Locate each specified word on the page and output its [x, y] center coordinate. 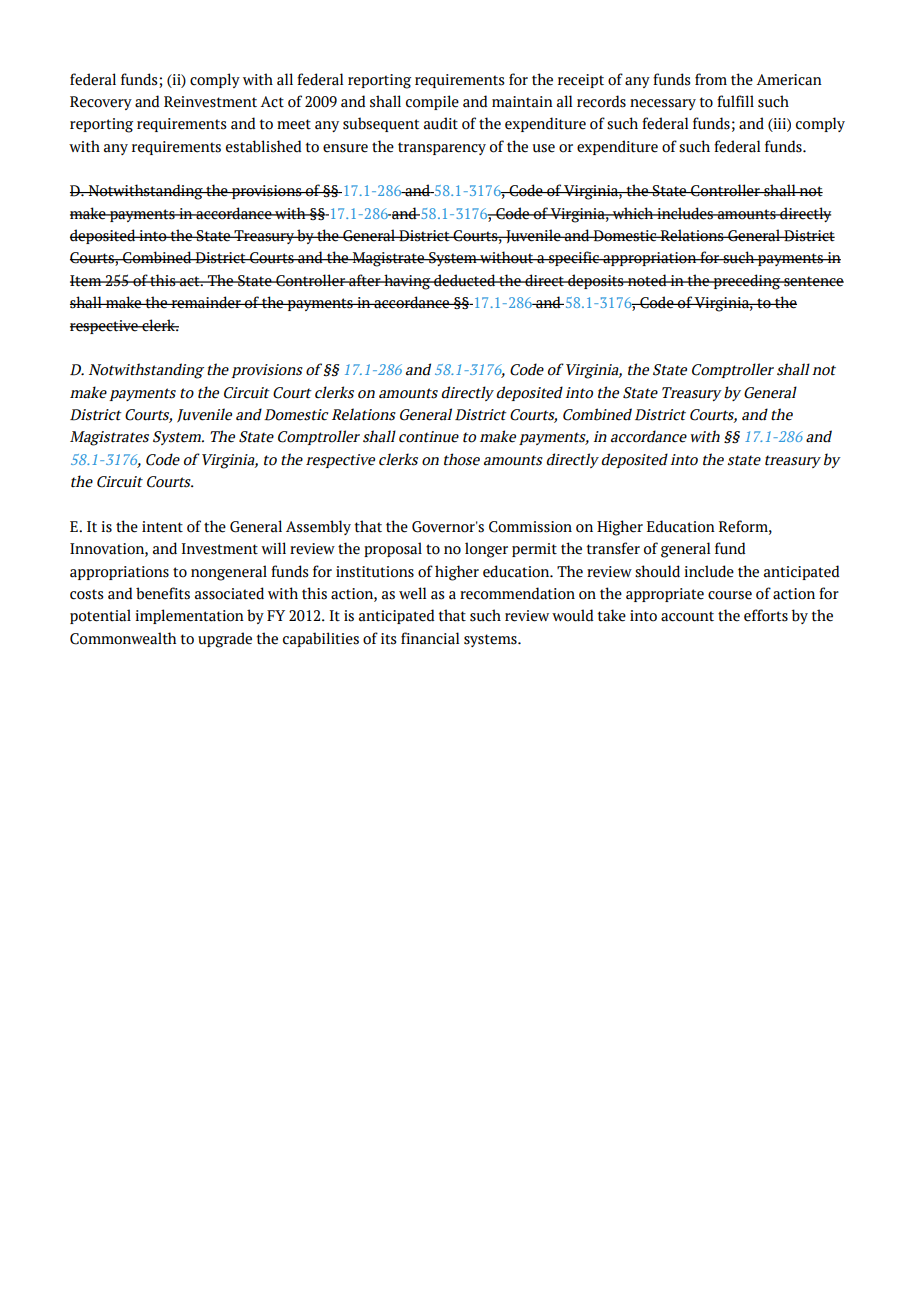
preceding [747, 282]
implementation [189, 616]
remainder [206, 302]
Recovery [101, 103]
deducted [465, 280]
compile [432, 102]
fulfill [735, 101]
